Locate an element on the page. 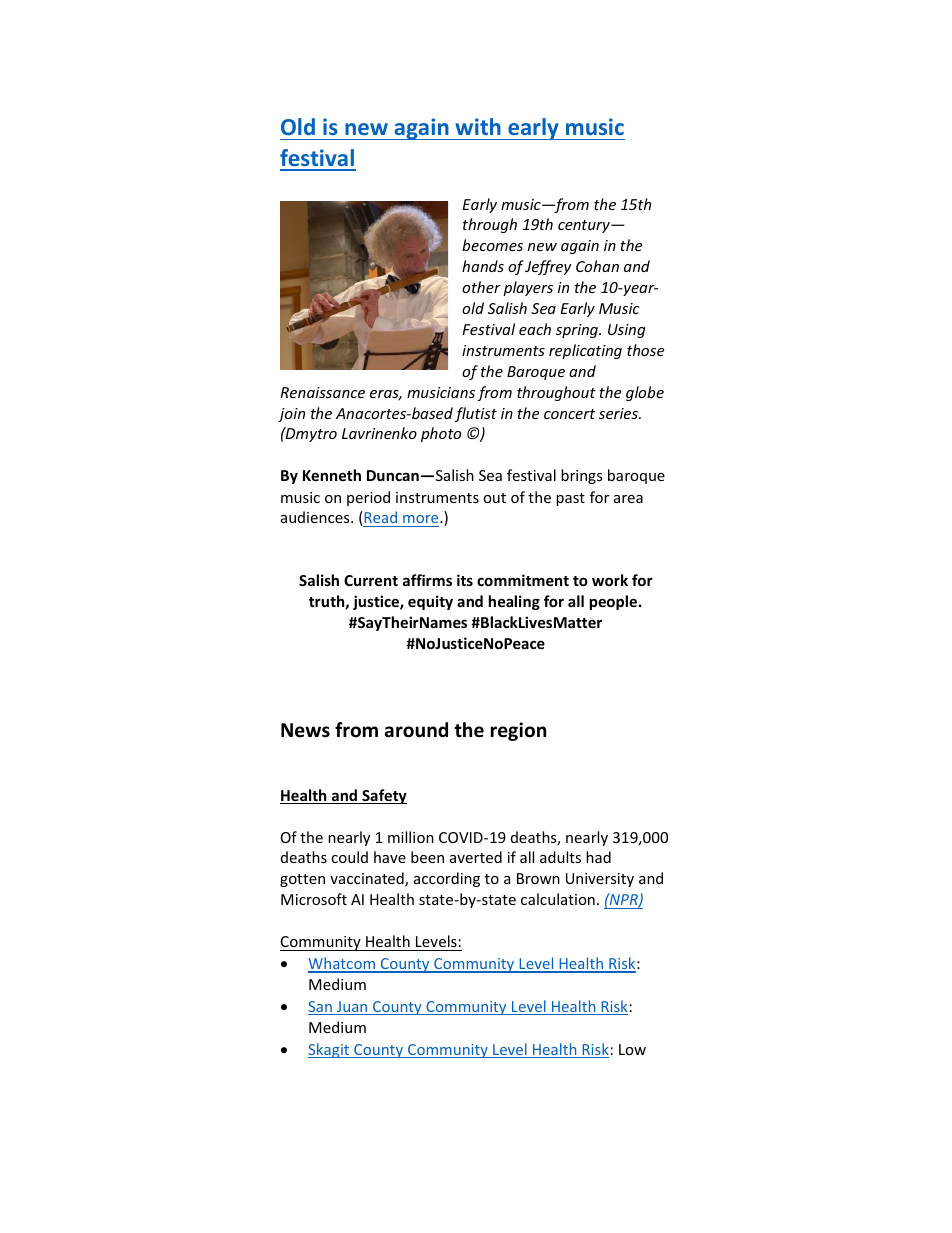 The image size is (952, 1233). becomes is located at coordinates (492, 245).
